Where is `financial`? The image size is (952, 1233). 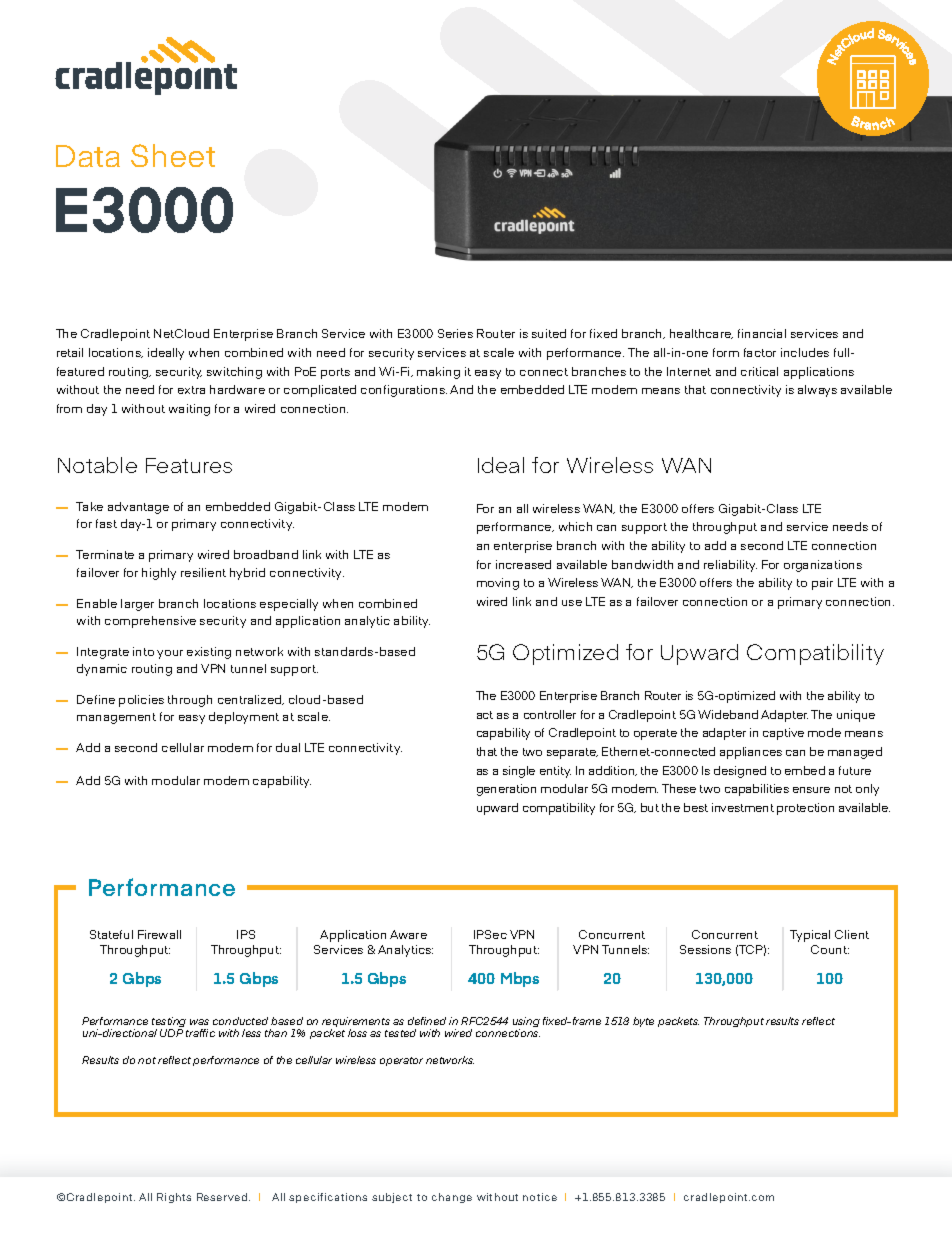 financial is located at coordinates (762, 333).
